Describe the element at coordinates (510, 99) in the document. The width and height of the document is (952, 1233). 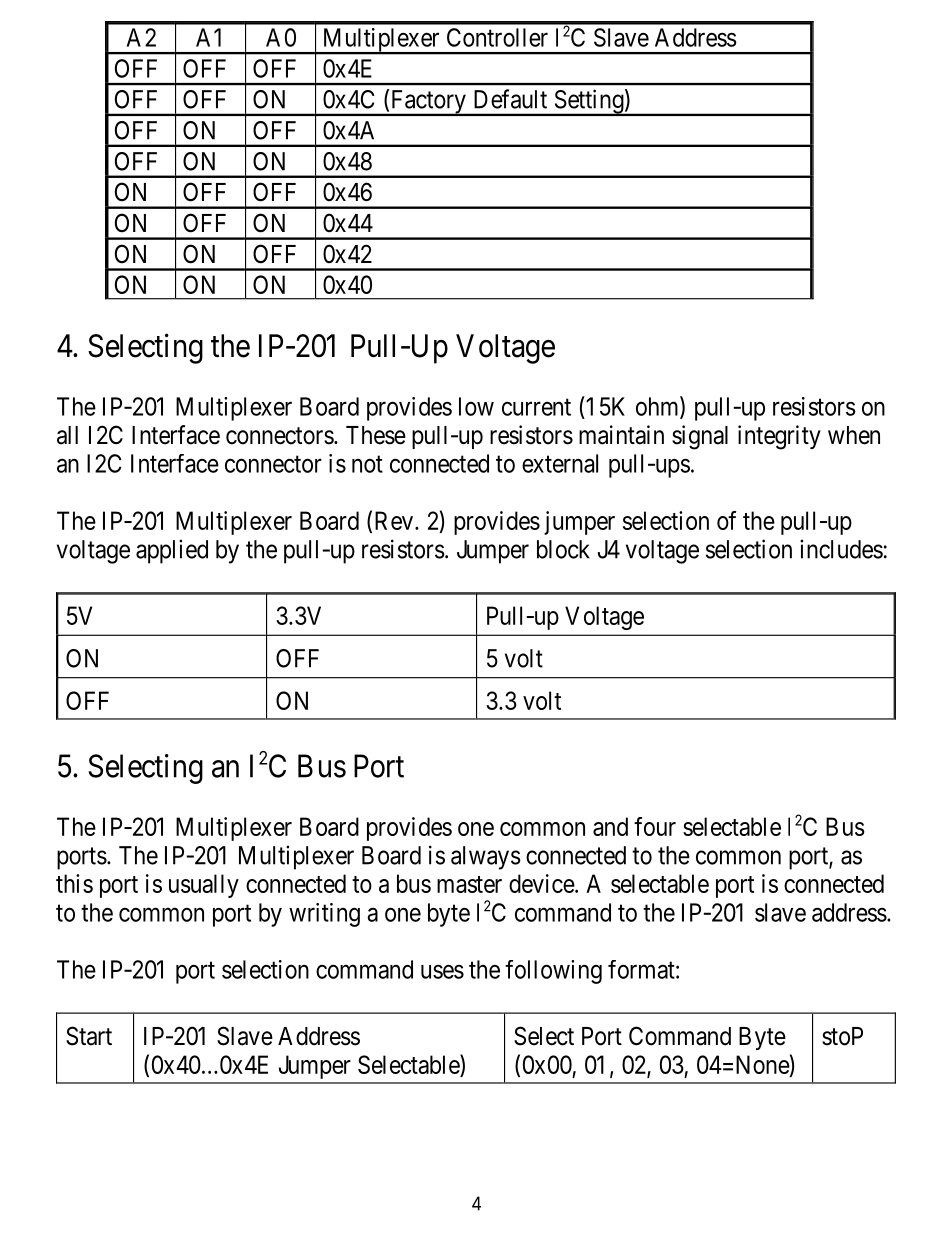
I see `Default` at that location.
